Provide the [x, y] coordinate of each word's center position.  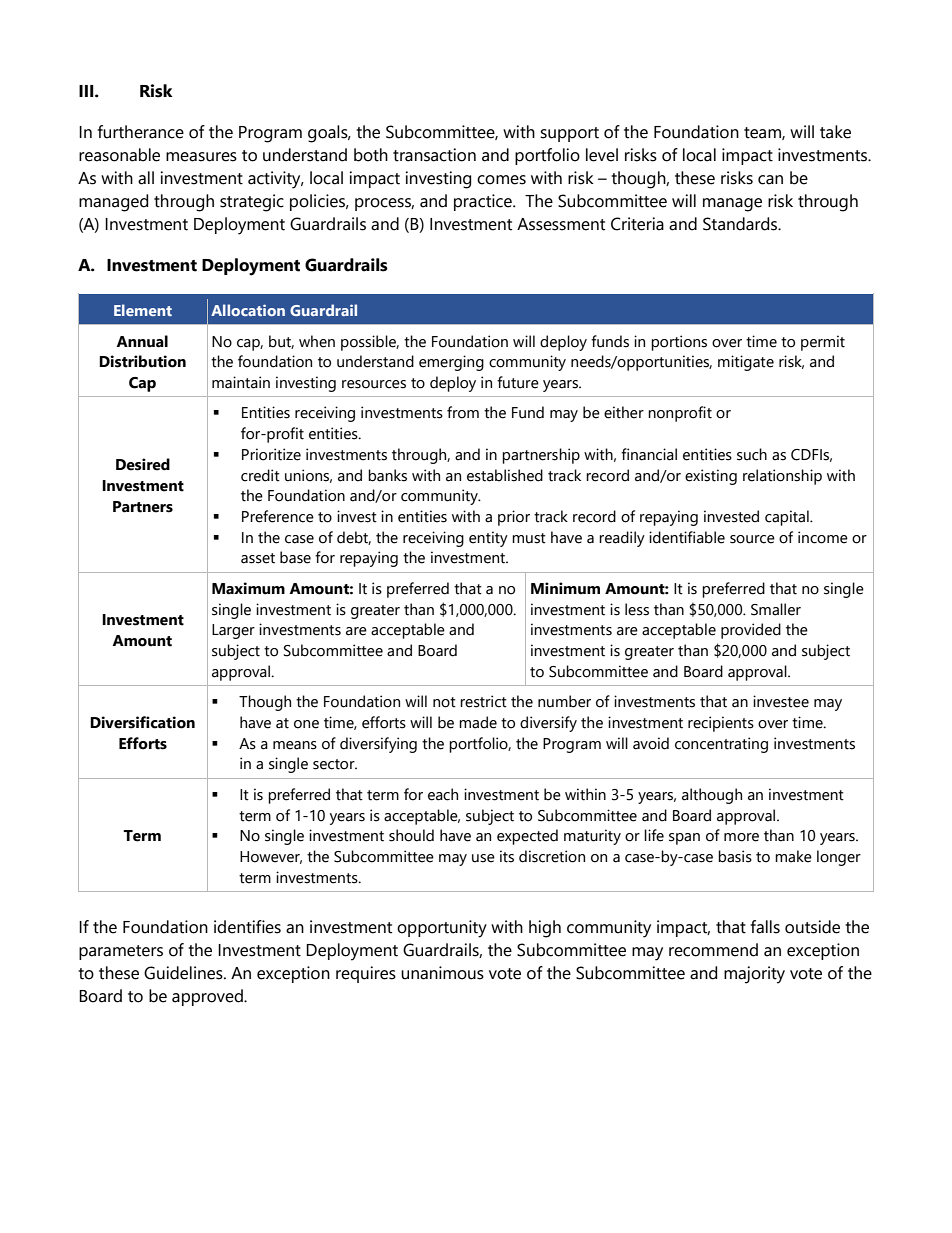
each [443, 794]
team [763, 133]
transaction [434, 155]
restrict [483, 701]
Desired [143, 464]
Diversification [142, 722]
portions [679, 343]
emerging [451, 363]
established [505, 475]
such [752, 454]
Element [143, 310]
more [741, 837]
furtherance [141, 132]
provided [751, 631]
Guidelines [184, 973]
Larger [233, 631]
